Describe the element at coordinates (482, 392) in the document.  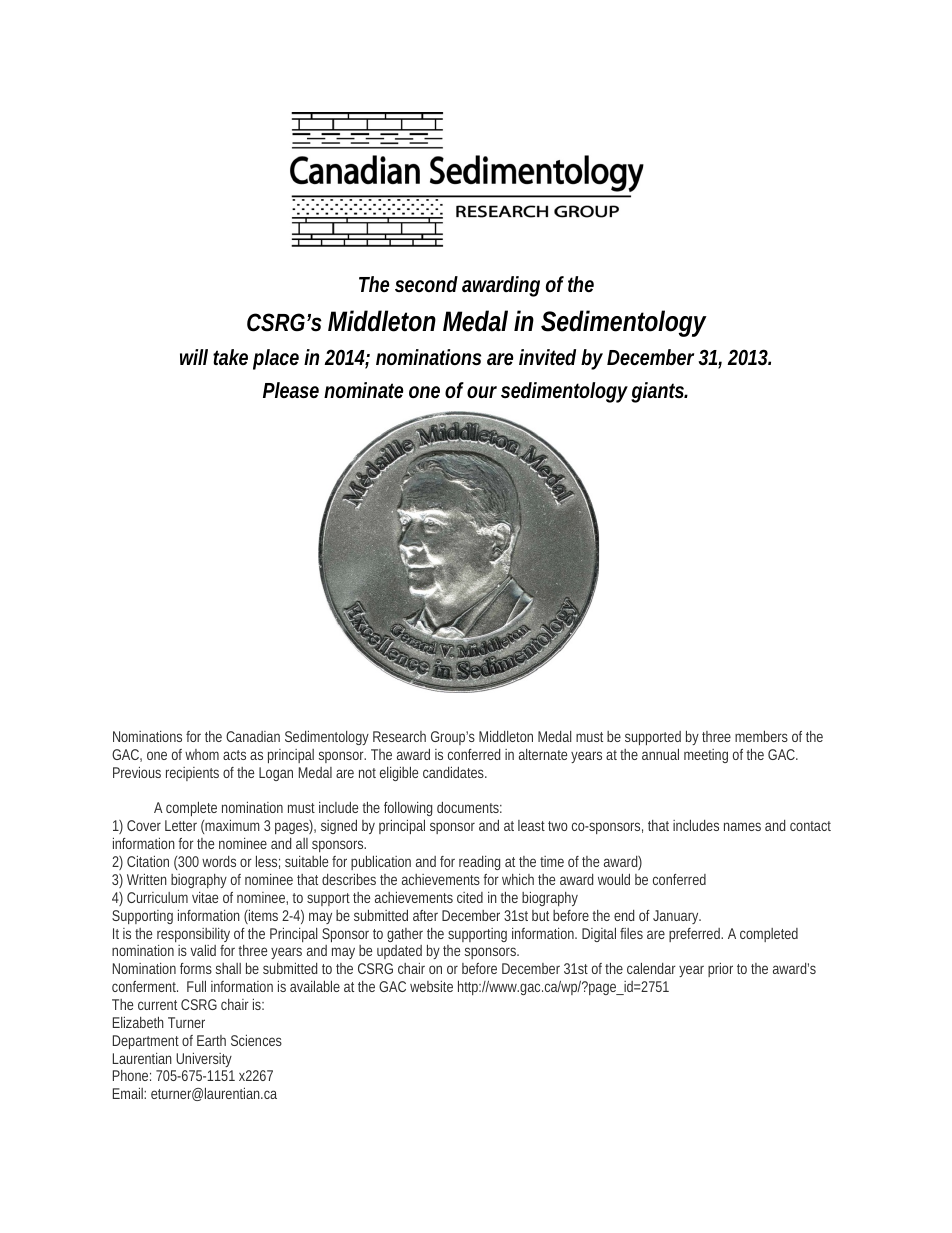
I see `our` at that location.
